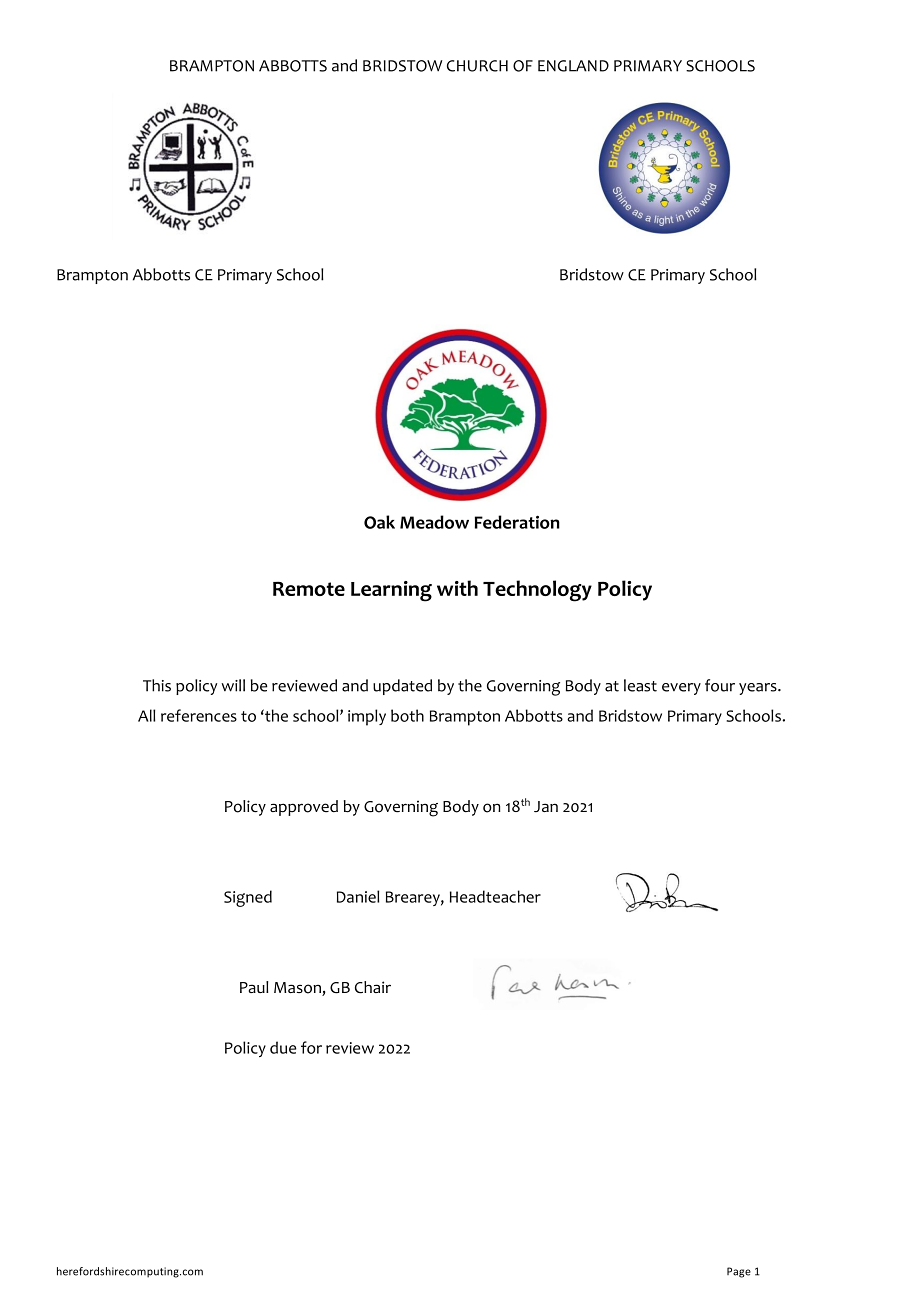  What do you see at coordinates (283, 1047) in the image?
I see `due` at bounding box center [283, 1047].
